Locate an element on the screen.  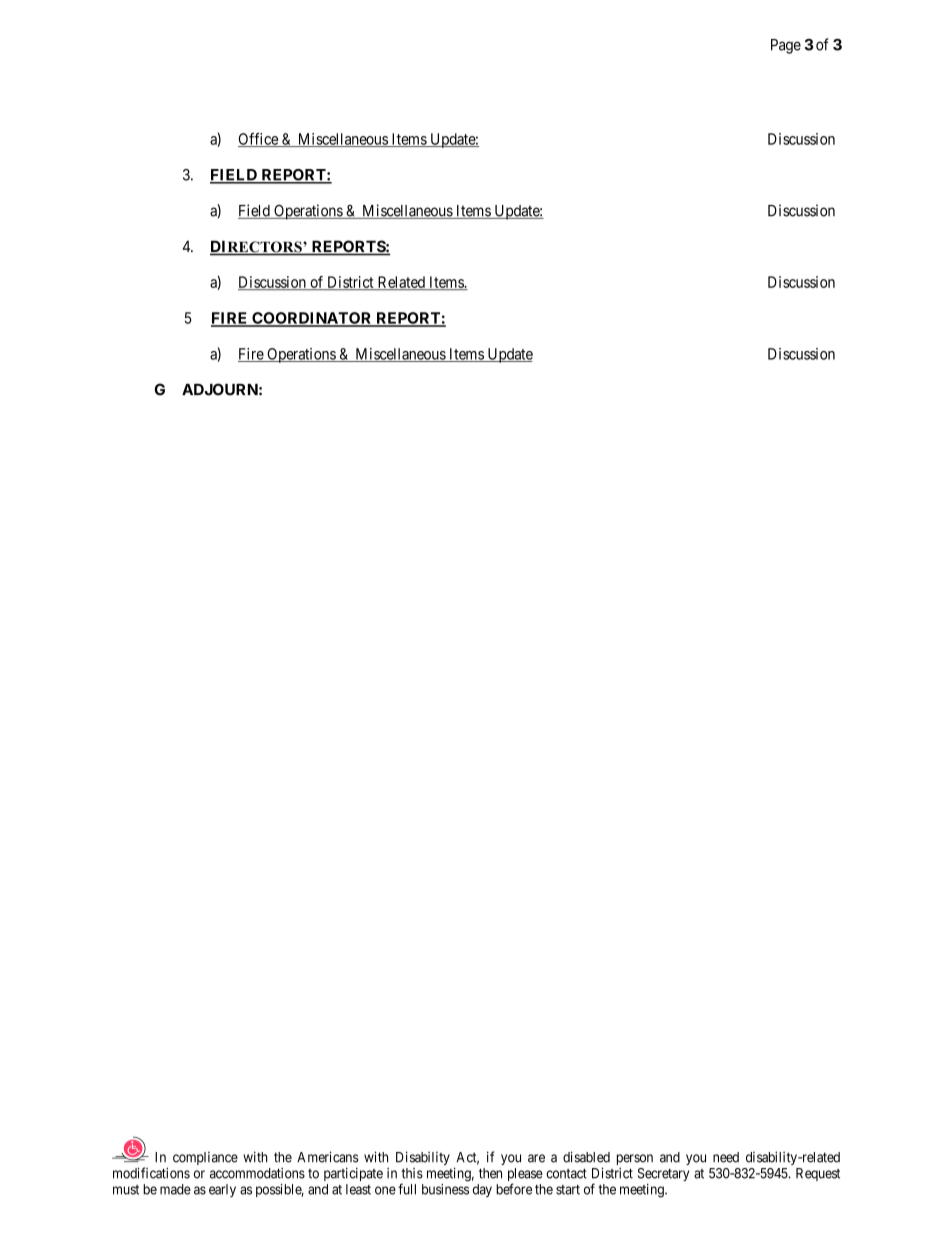
Page is located at coordinates (786, 46).
